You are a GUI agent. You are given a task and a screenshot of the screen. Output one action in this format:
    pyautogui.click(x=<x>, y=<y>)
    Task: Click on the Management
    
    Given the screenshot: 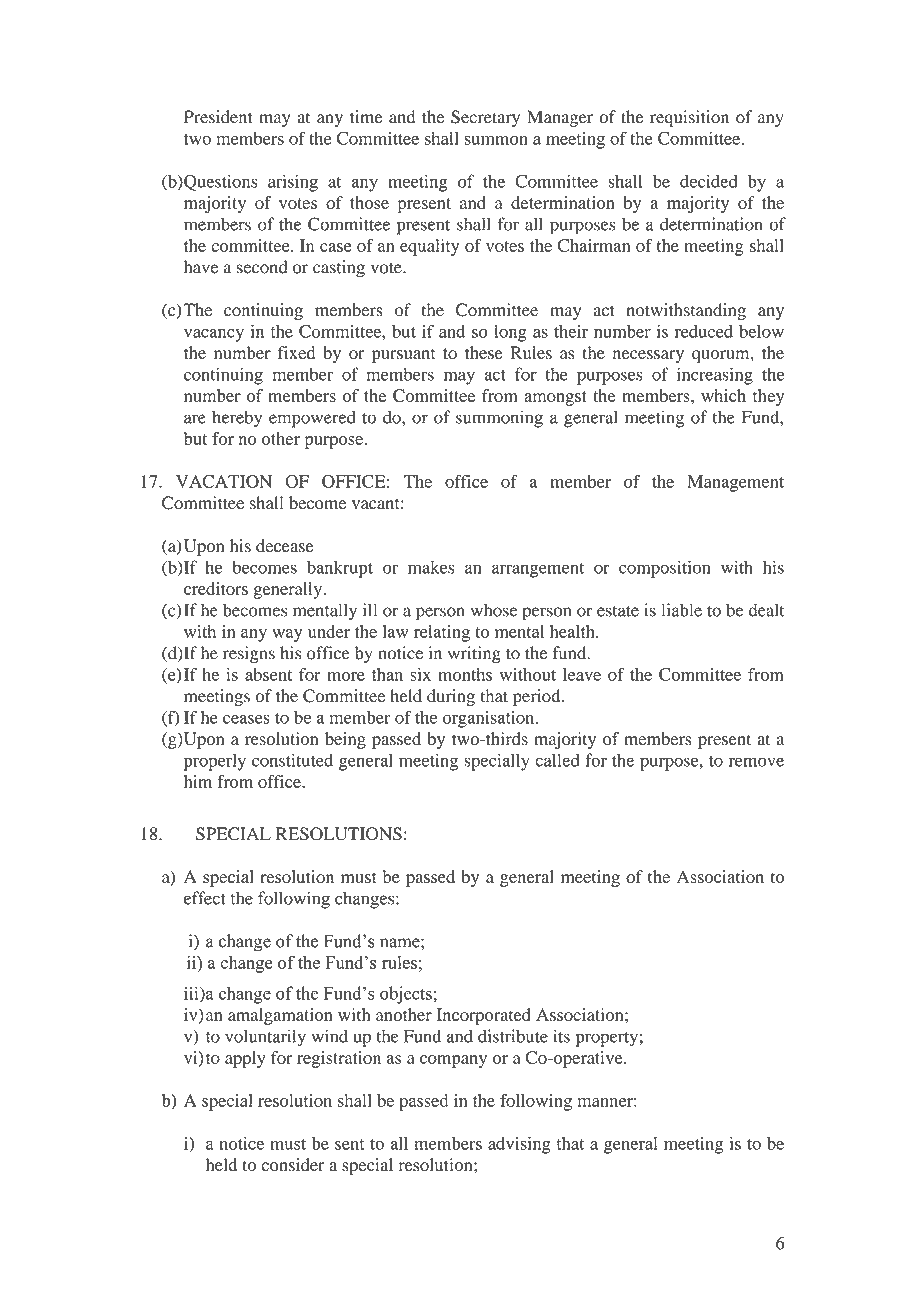 What is the action you would take?
    pyautogui.click(x=735, y=483)
